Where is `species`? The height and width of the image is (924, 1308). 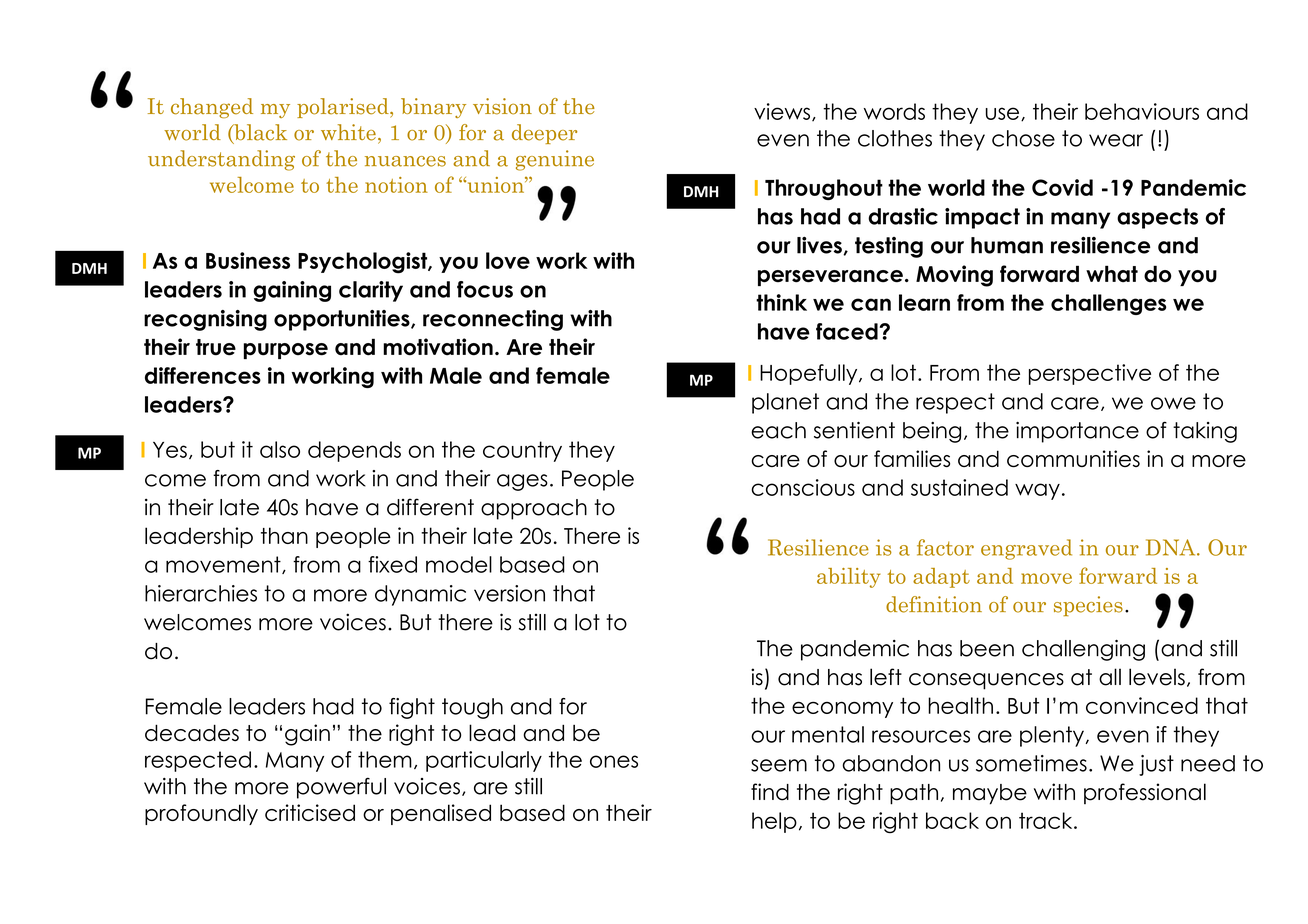
species is located at coordinates (1088, 606).
